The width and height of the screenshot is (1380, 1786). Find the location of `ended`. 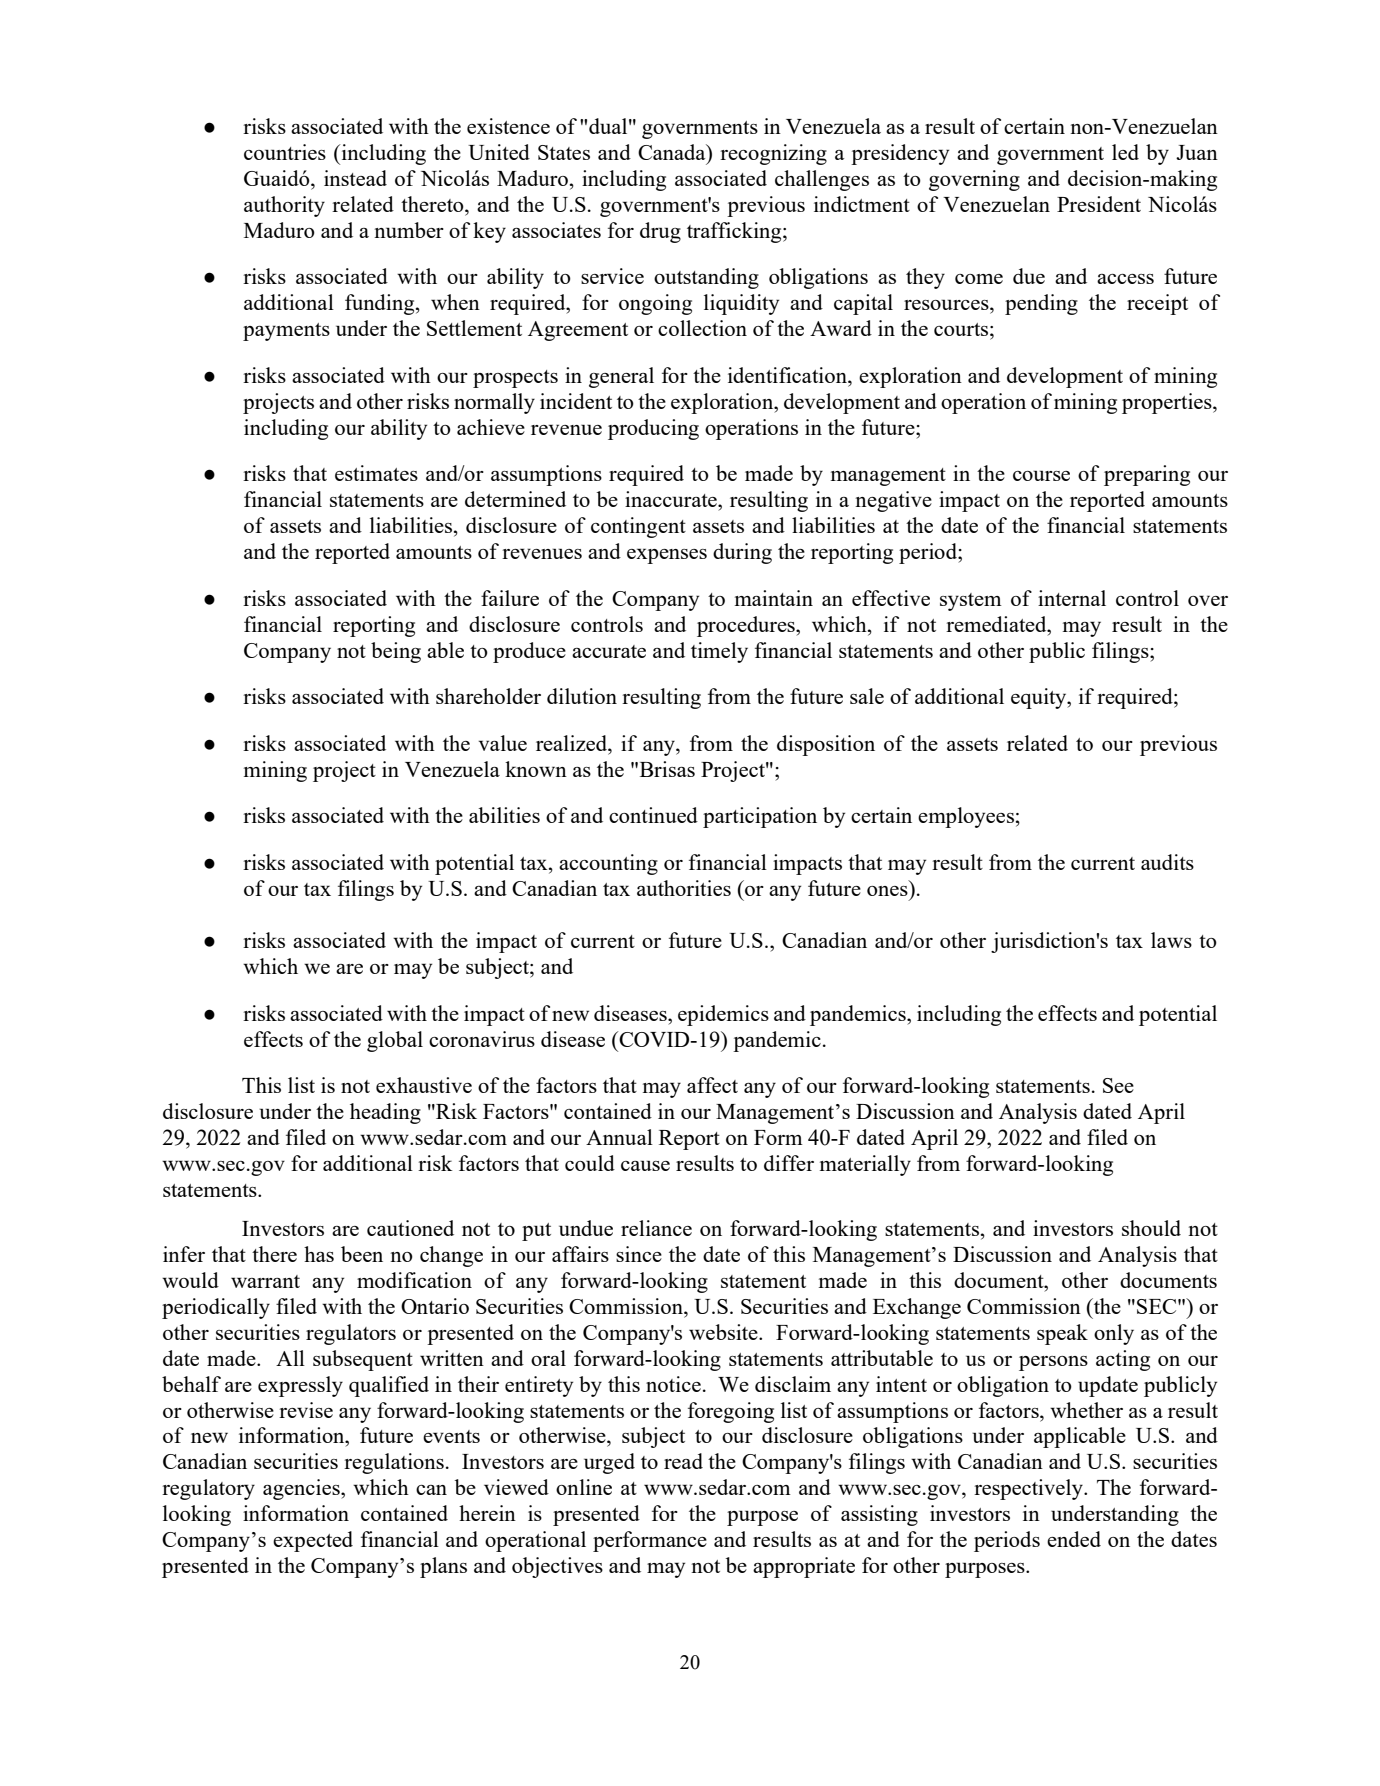

ended is located at coordinates (1074, 1539).
